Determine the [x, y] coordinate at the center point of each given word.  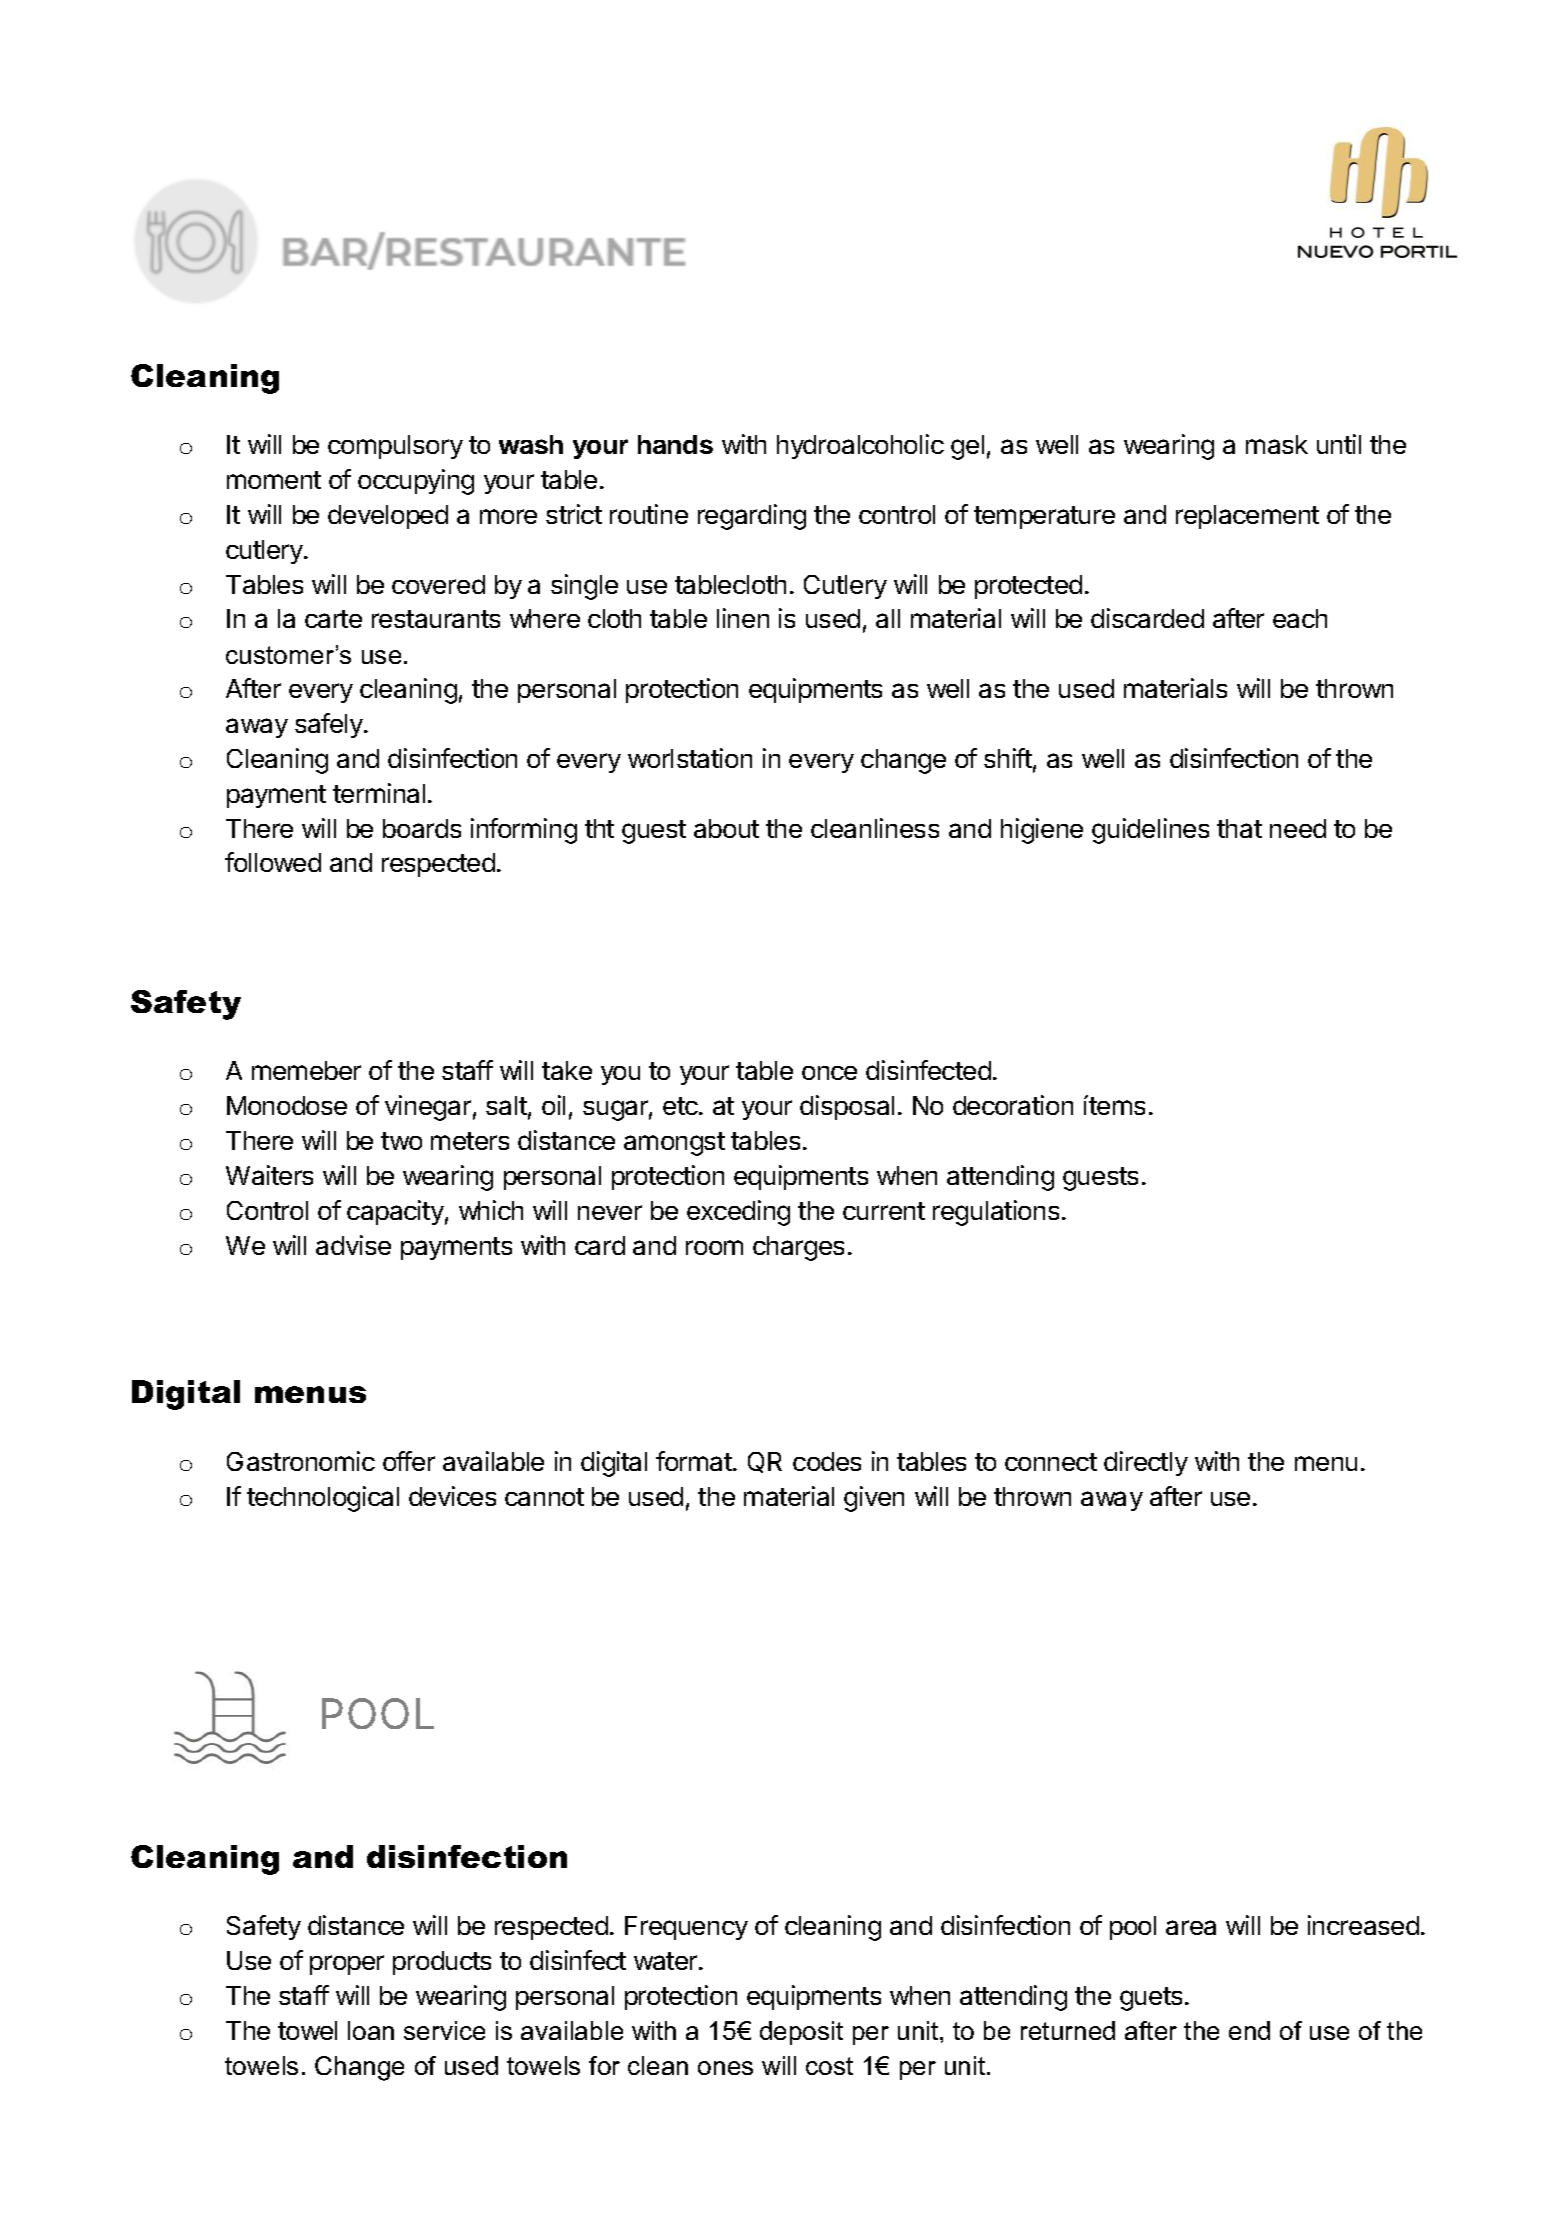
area [1191, 1927]
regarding [752, 517]
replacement [1247, 517]
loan [371, 2030]
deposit [801, 2033]
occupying [416, 482]
